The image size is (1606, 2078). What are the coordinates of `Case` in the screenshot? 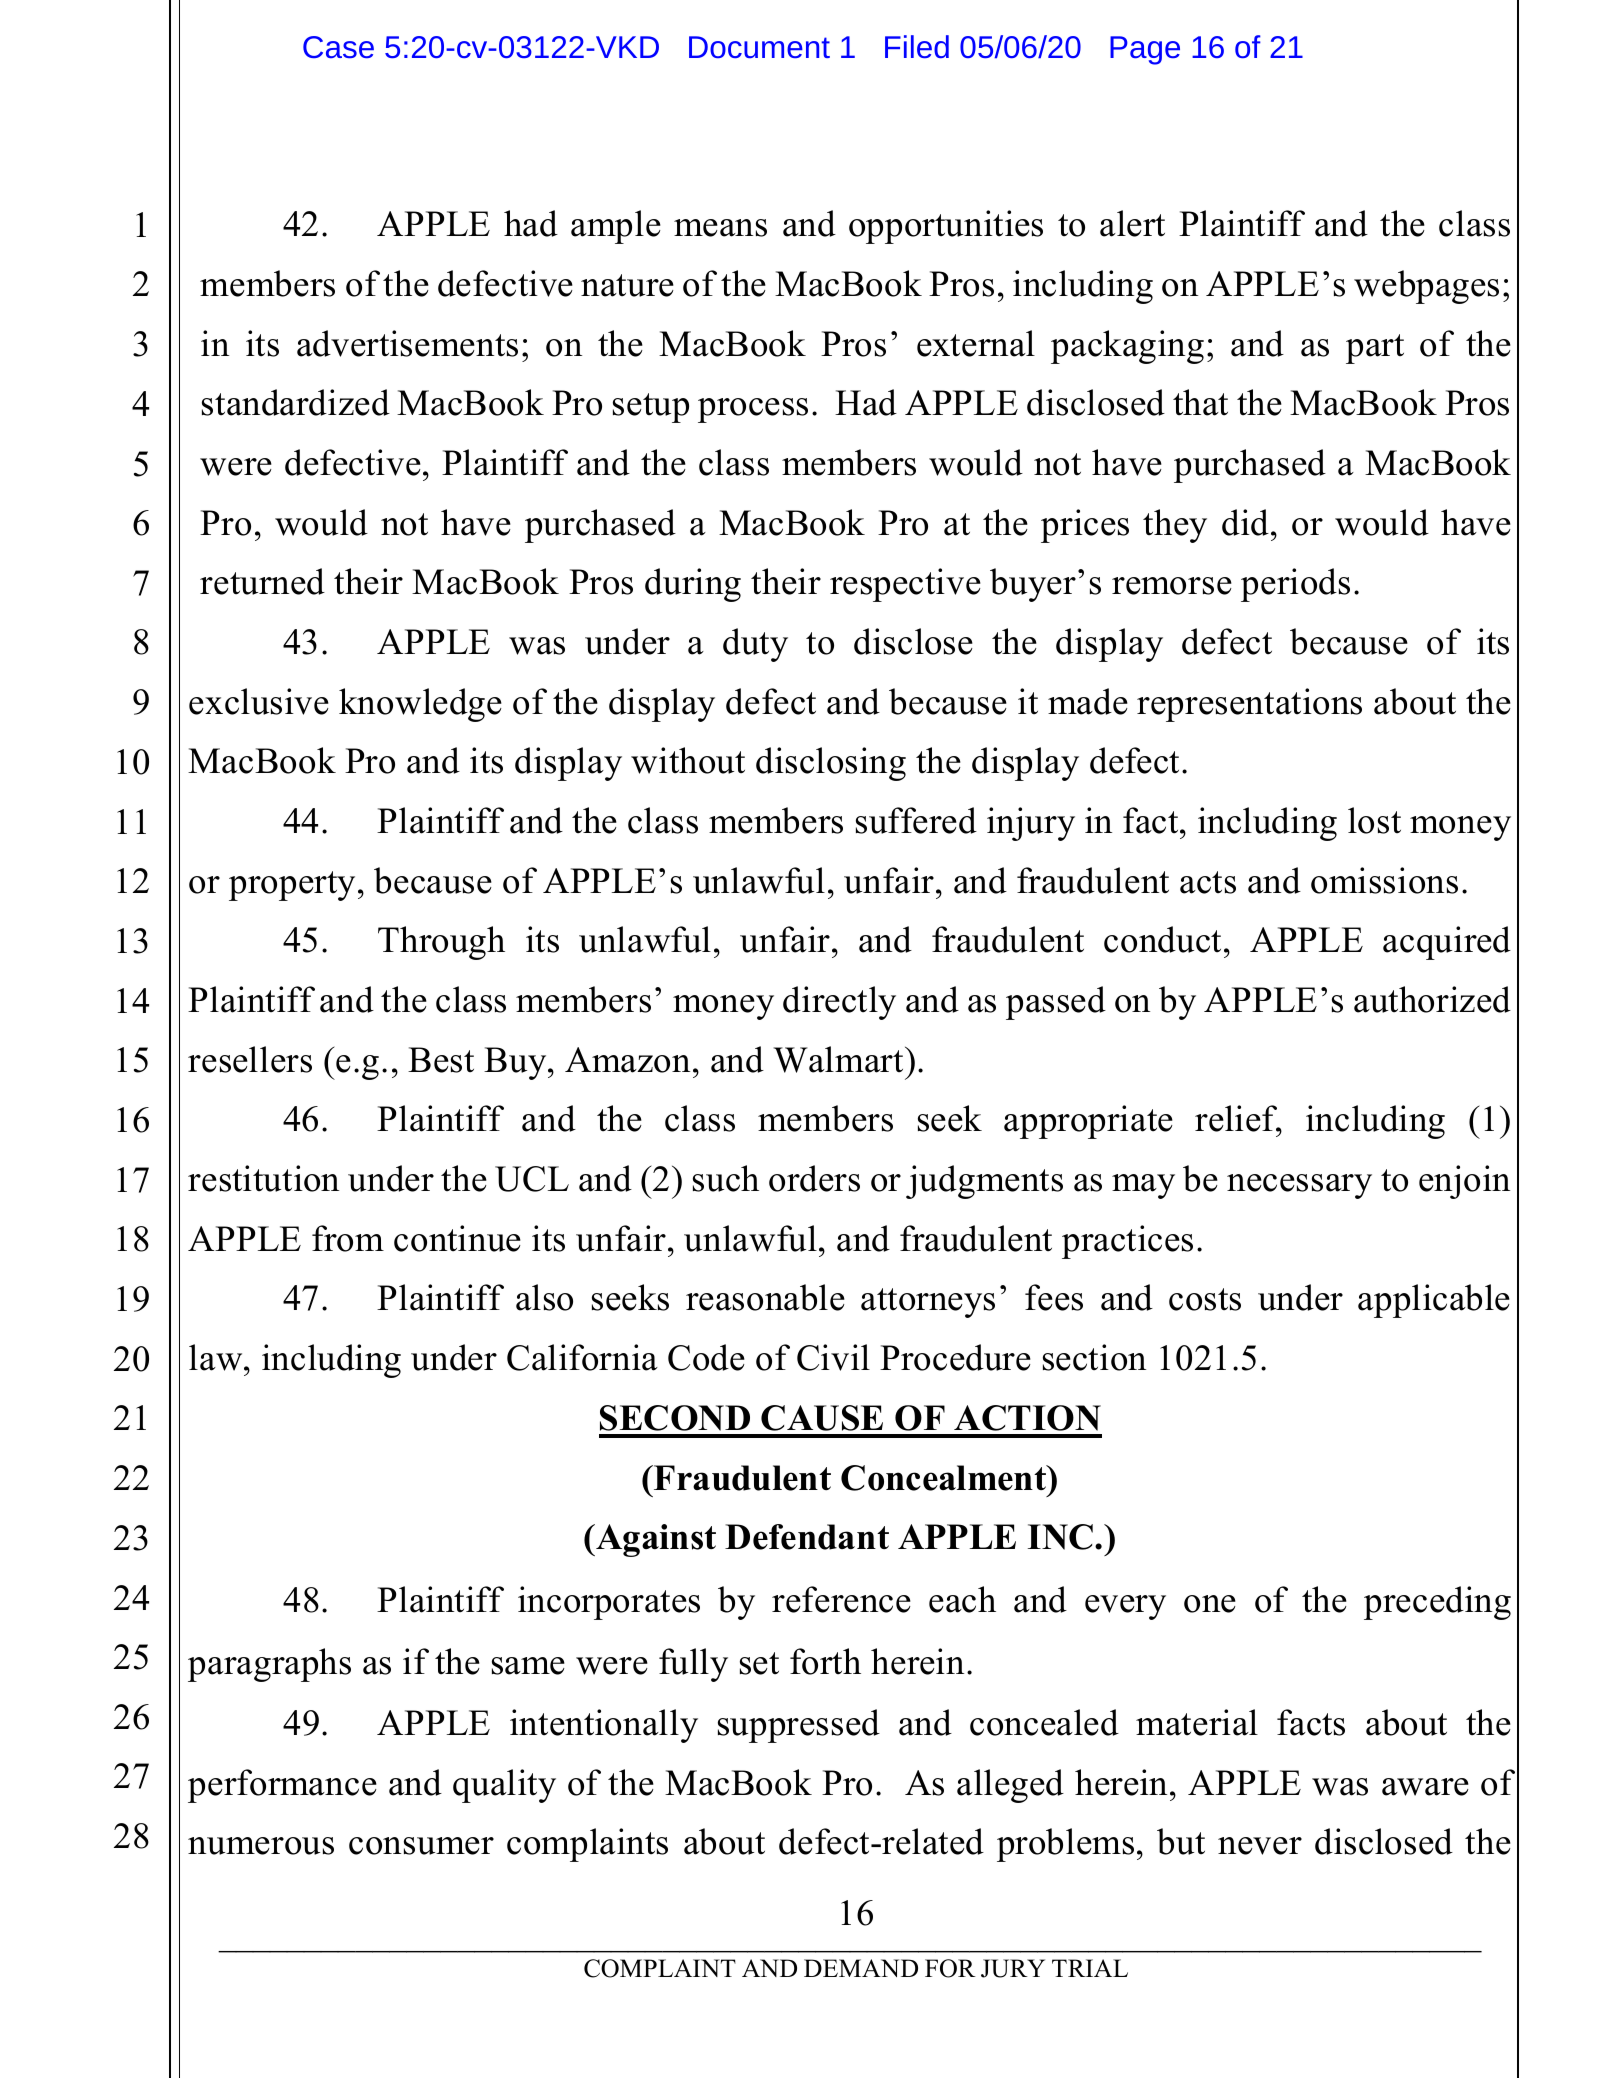 It's located at (338, 47).
